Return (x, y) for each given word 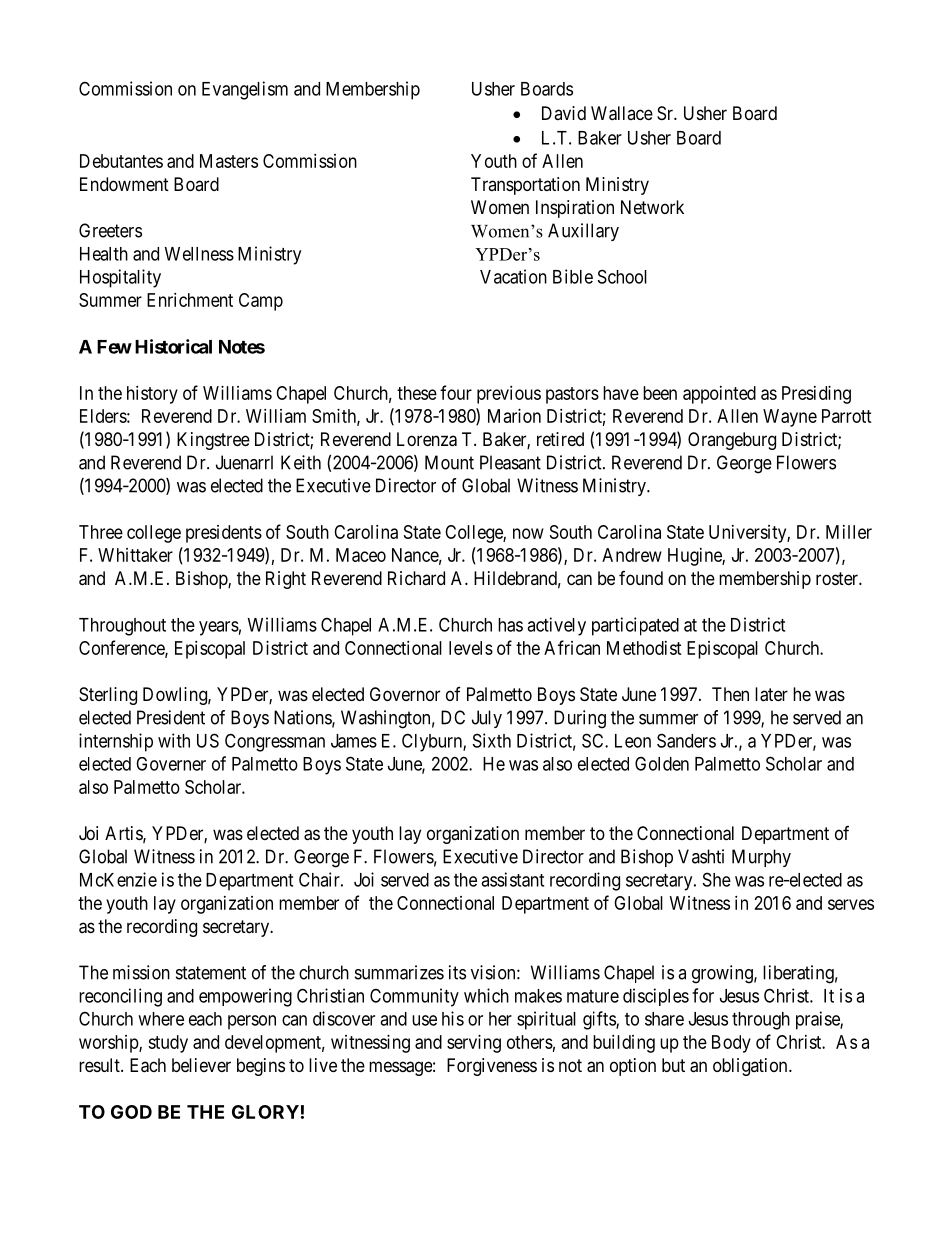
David (564, 113)
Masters (229, 161)
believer (201, 1065)
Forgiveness (492, 1067)
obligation (751, 1067)
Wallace (622, 113)
